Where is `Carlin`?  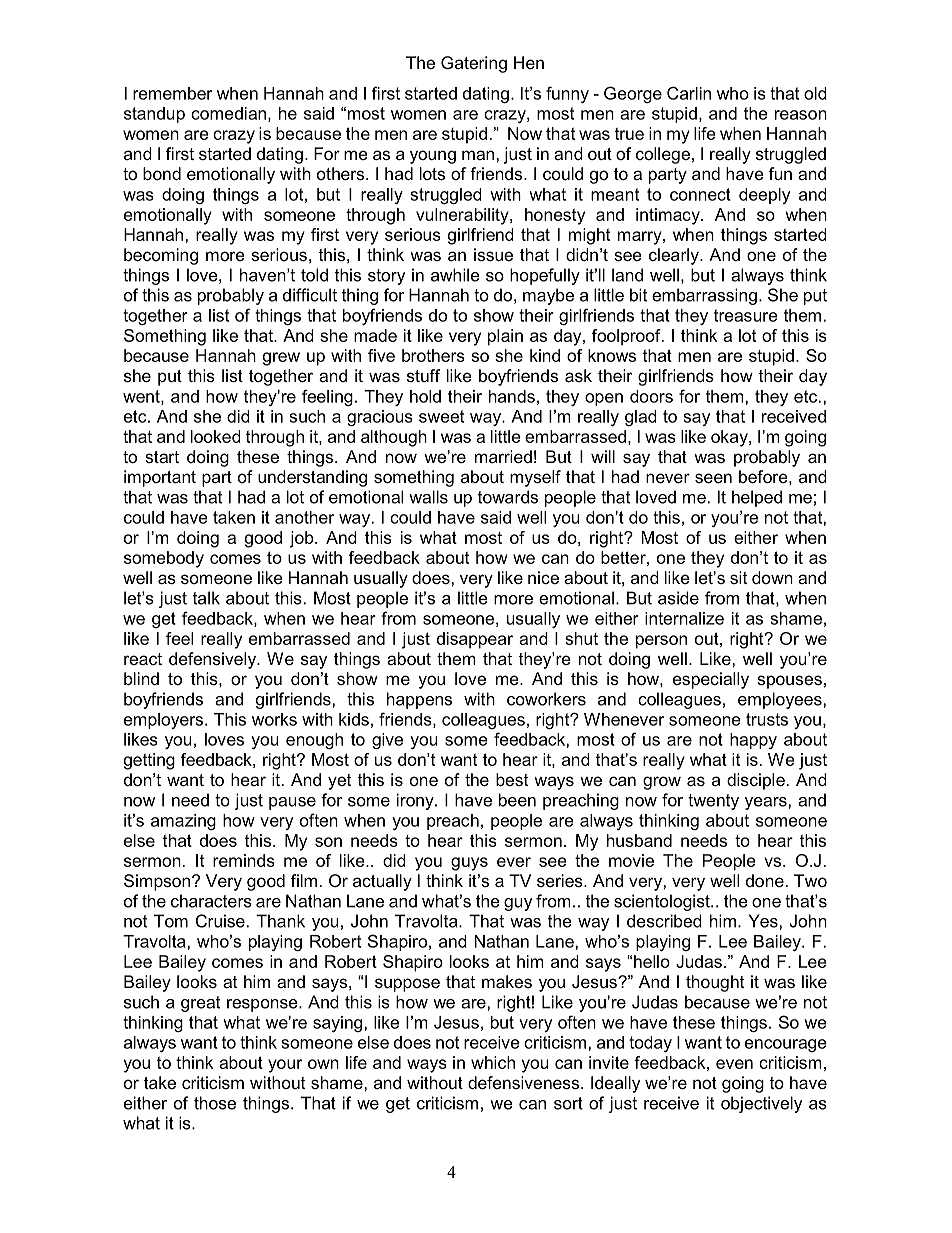 Carlin is located at coordinates (689, 93).
